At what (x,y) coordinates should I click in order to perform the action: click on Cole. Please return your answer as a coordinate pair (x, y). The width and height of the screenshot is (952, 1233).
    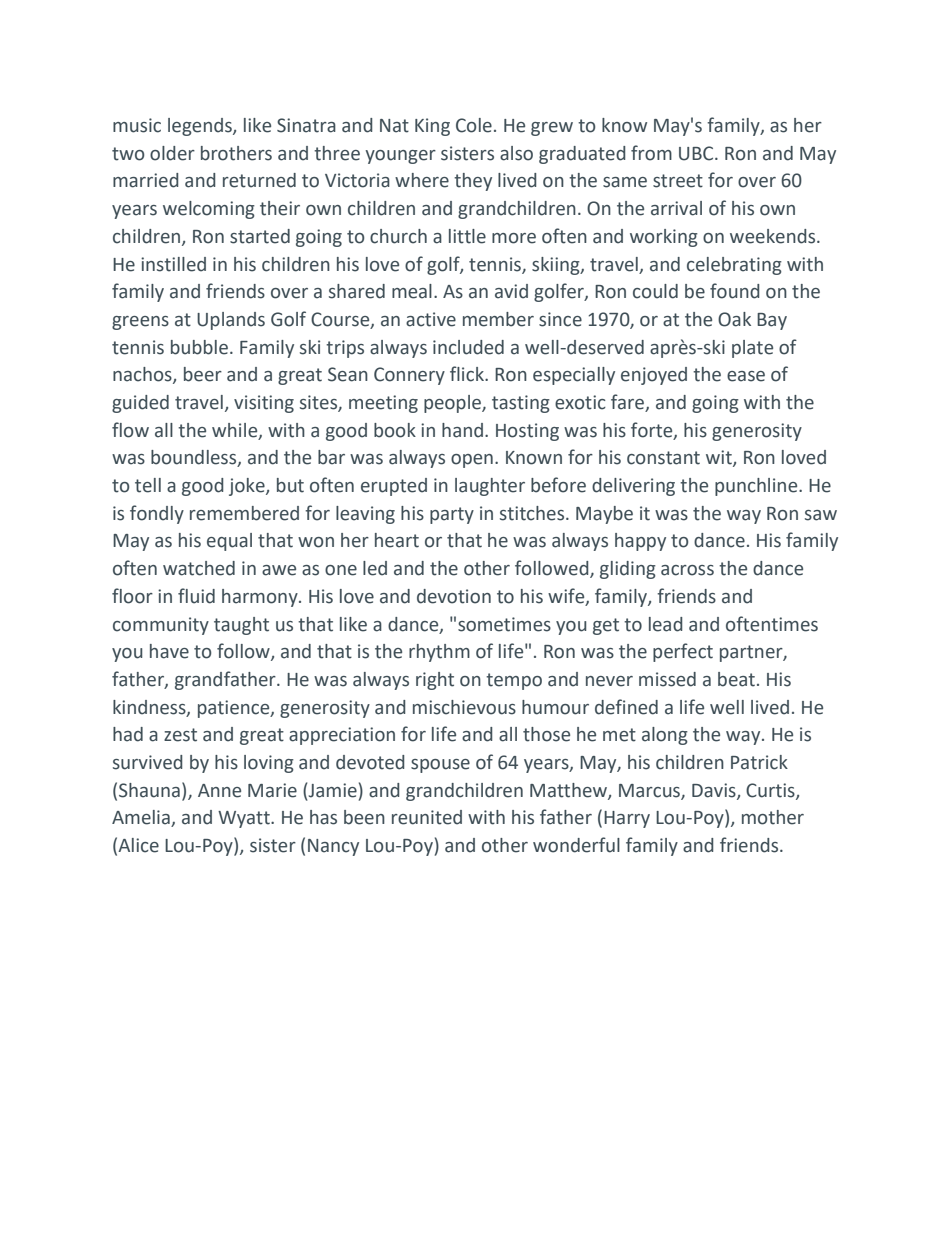
    Looking at the image, I should click on (474, 125).
